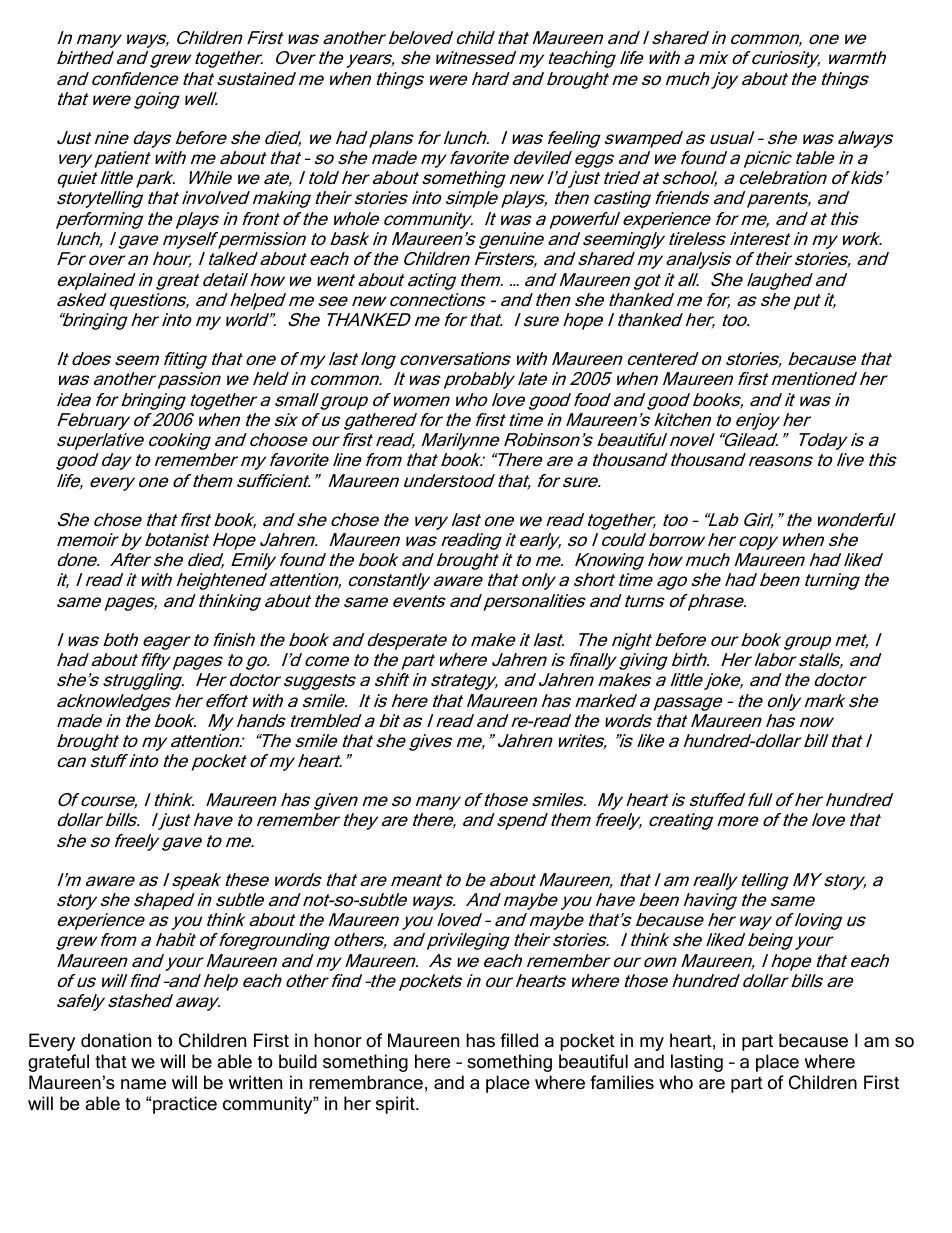 Image resolution: width=952 pixels, height=1233 pixels. Describe the element at coordinates (116, 1040) in the page. I see `donation` at that location.
